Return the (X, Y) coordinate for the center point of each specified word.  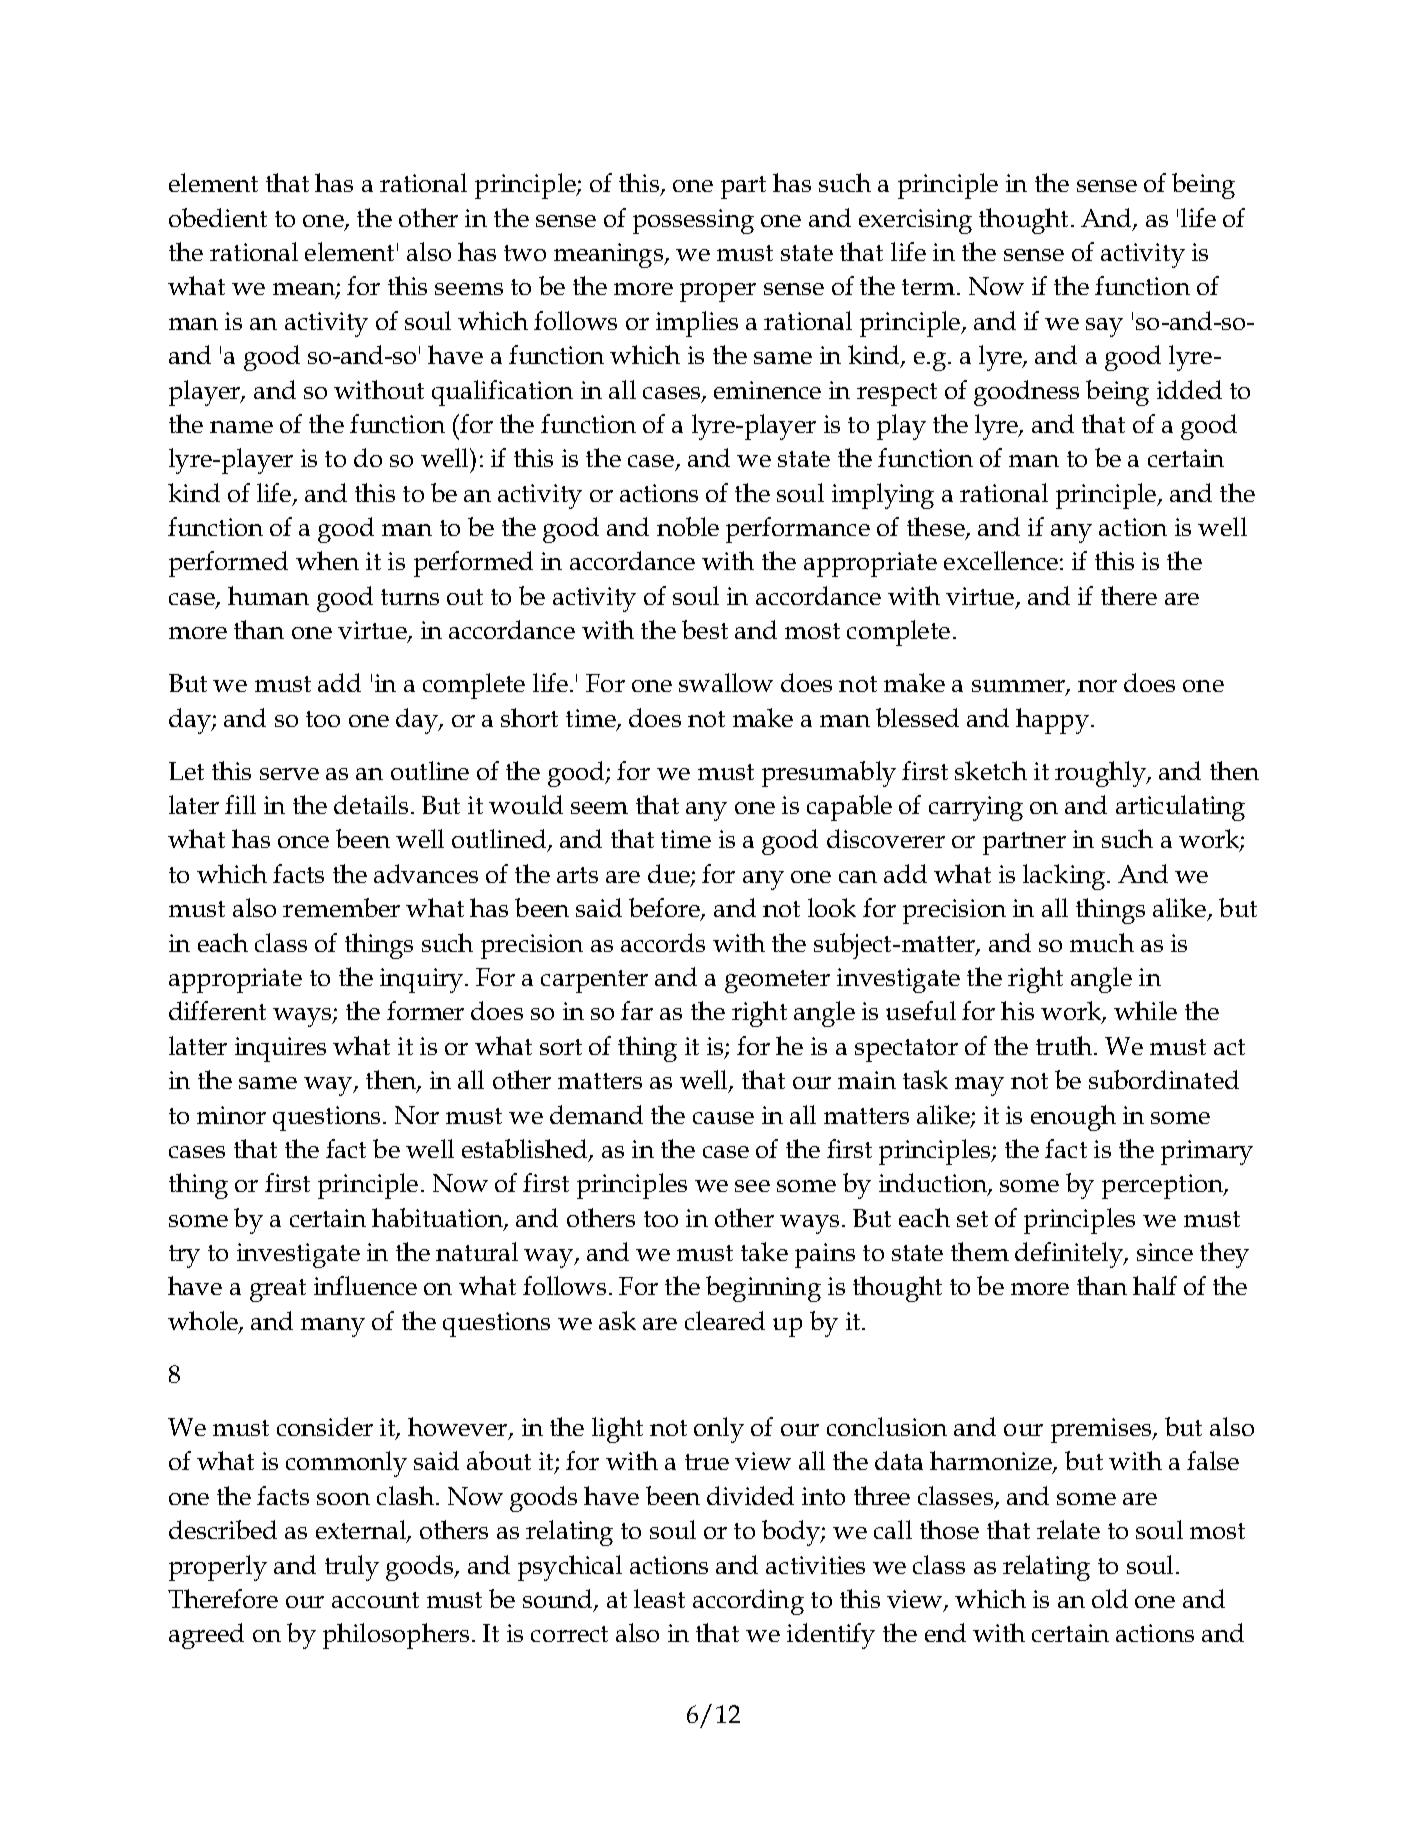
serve (289, 774)
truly (352, 1568)
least (659, 1598)
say (1104, 327)
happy (1052, 721)
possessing (693, 221)
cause (723, 1118)
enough (1073, 1118)
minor (231, 1115)
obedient (218, 217)
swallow (726, 682)
